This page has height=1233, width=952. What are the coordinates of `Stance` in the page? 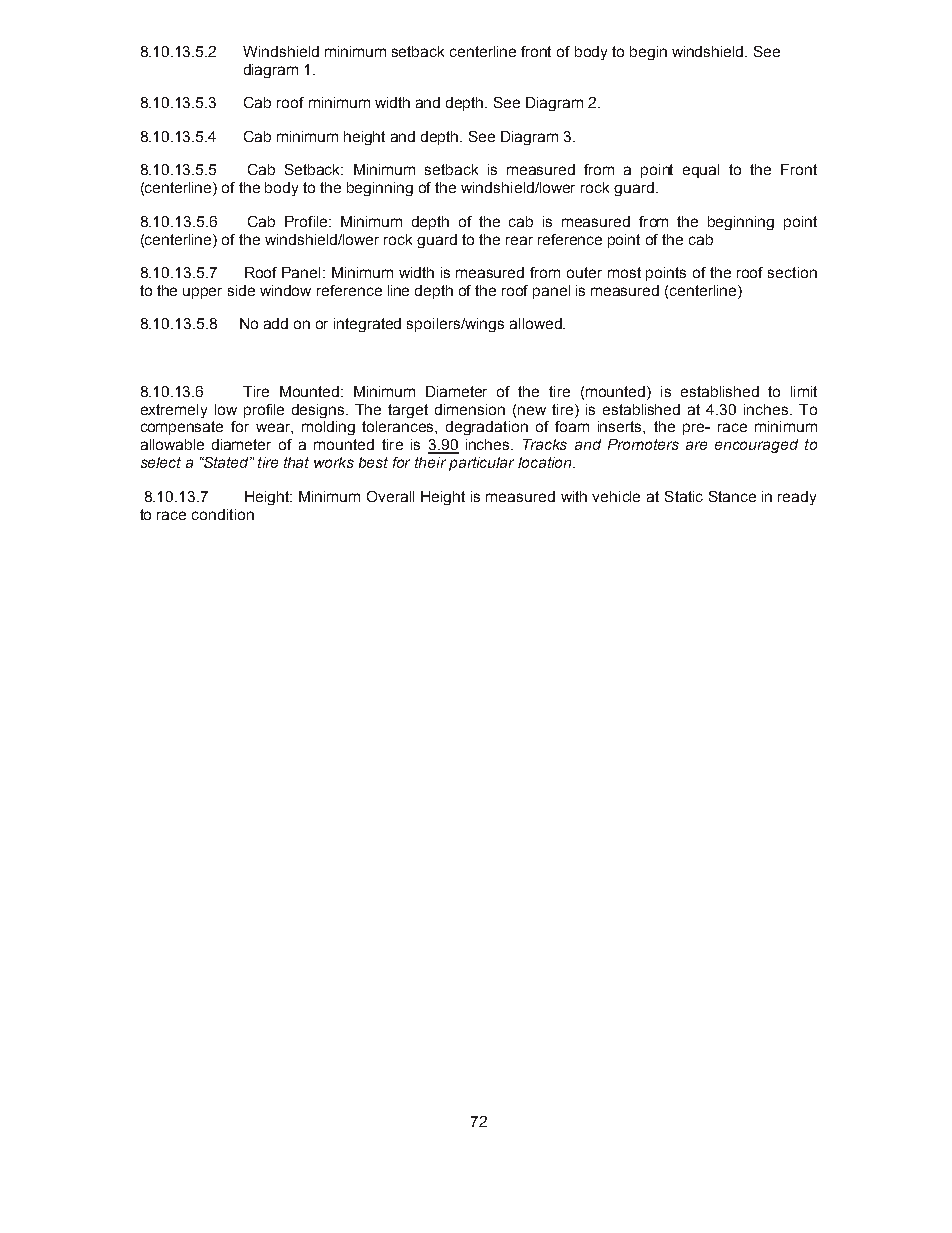 It's located at (732, 496).
